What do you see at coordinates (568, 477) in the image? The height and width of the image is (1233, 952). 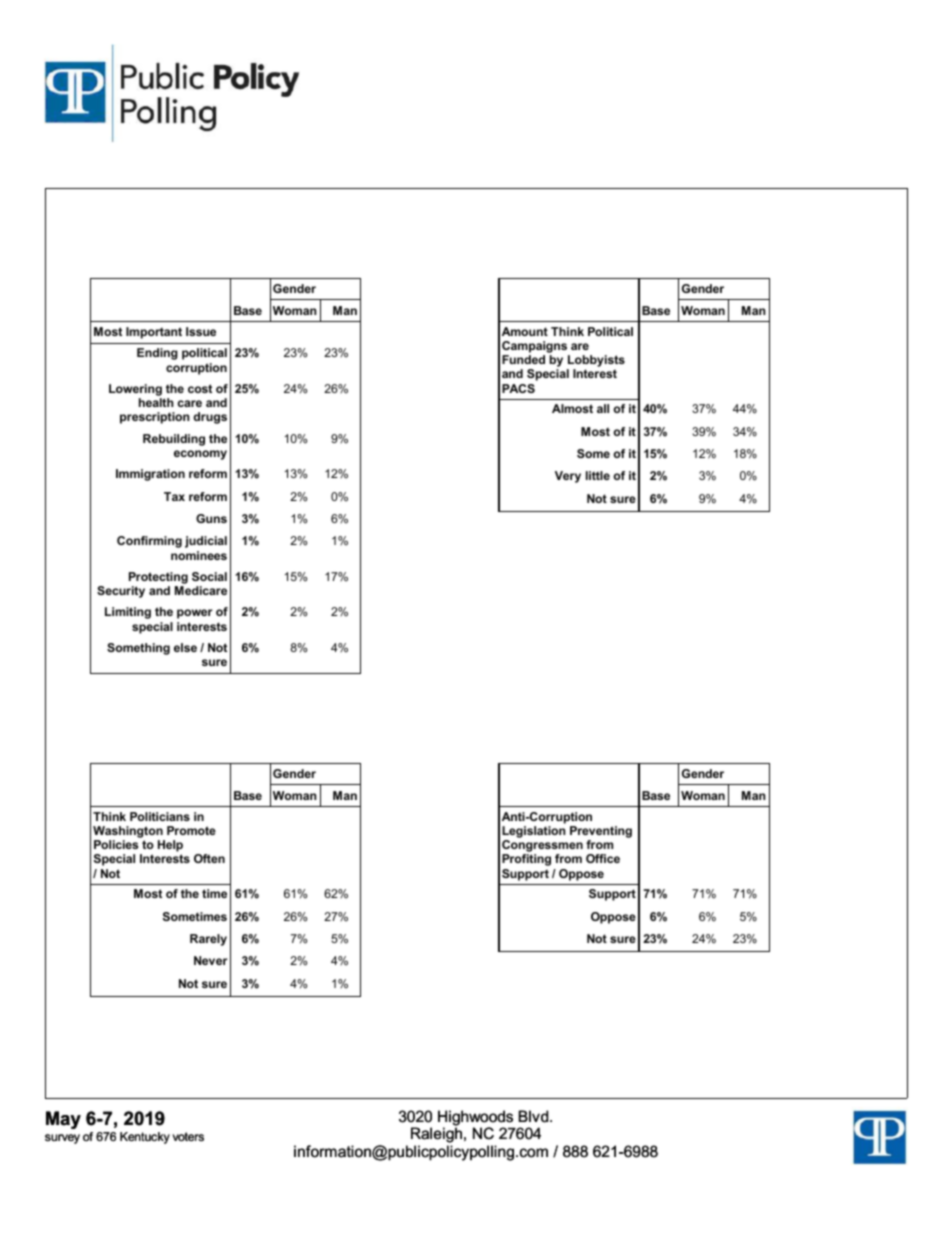 I see `Very` at bounding box center [568, 477].
